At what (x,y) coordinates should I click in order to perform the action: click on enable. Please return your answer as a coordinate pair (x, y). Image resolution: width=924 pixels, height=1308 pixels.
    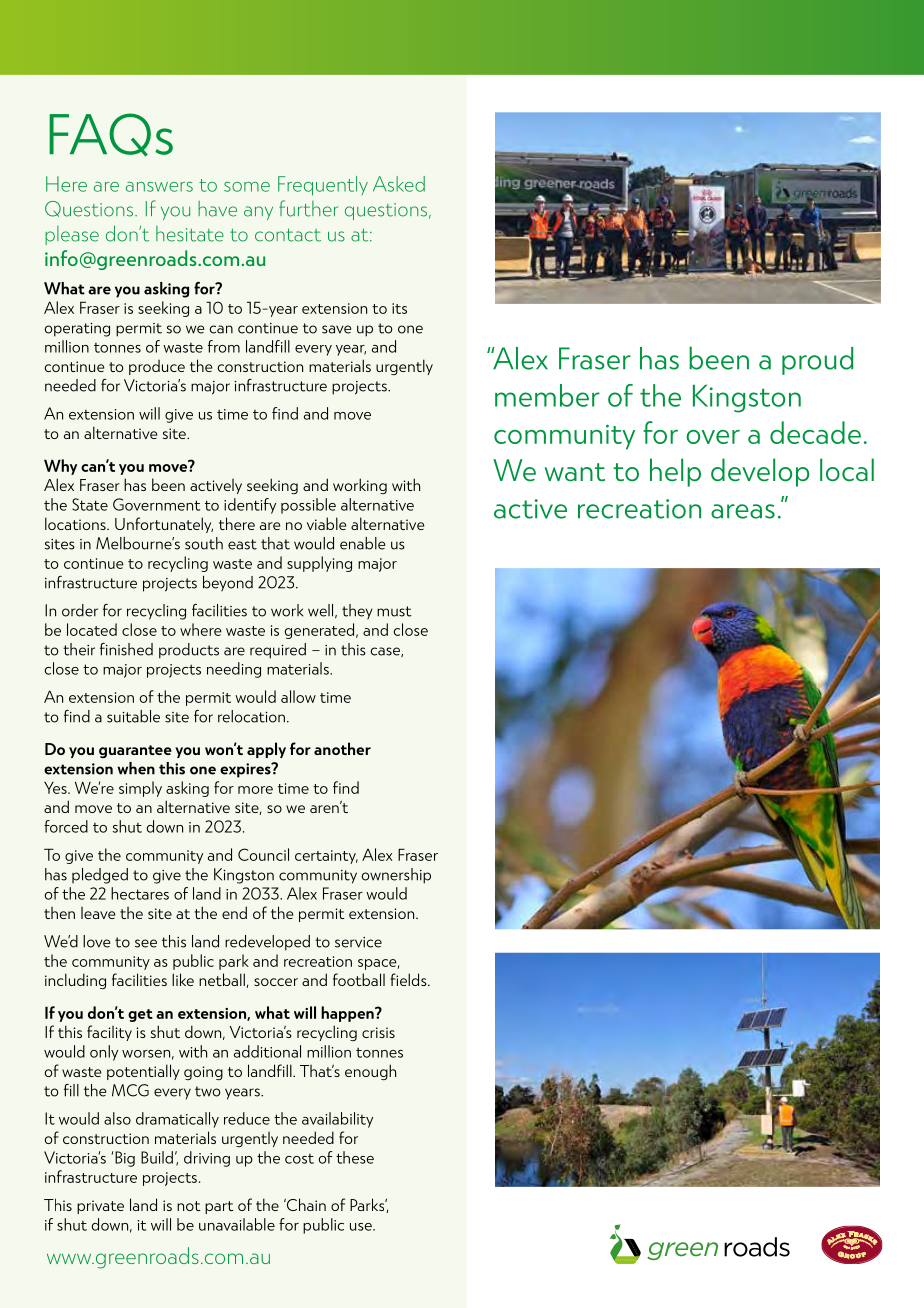
    Looking at the image, I should click on (362, 543).
